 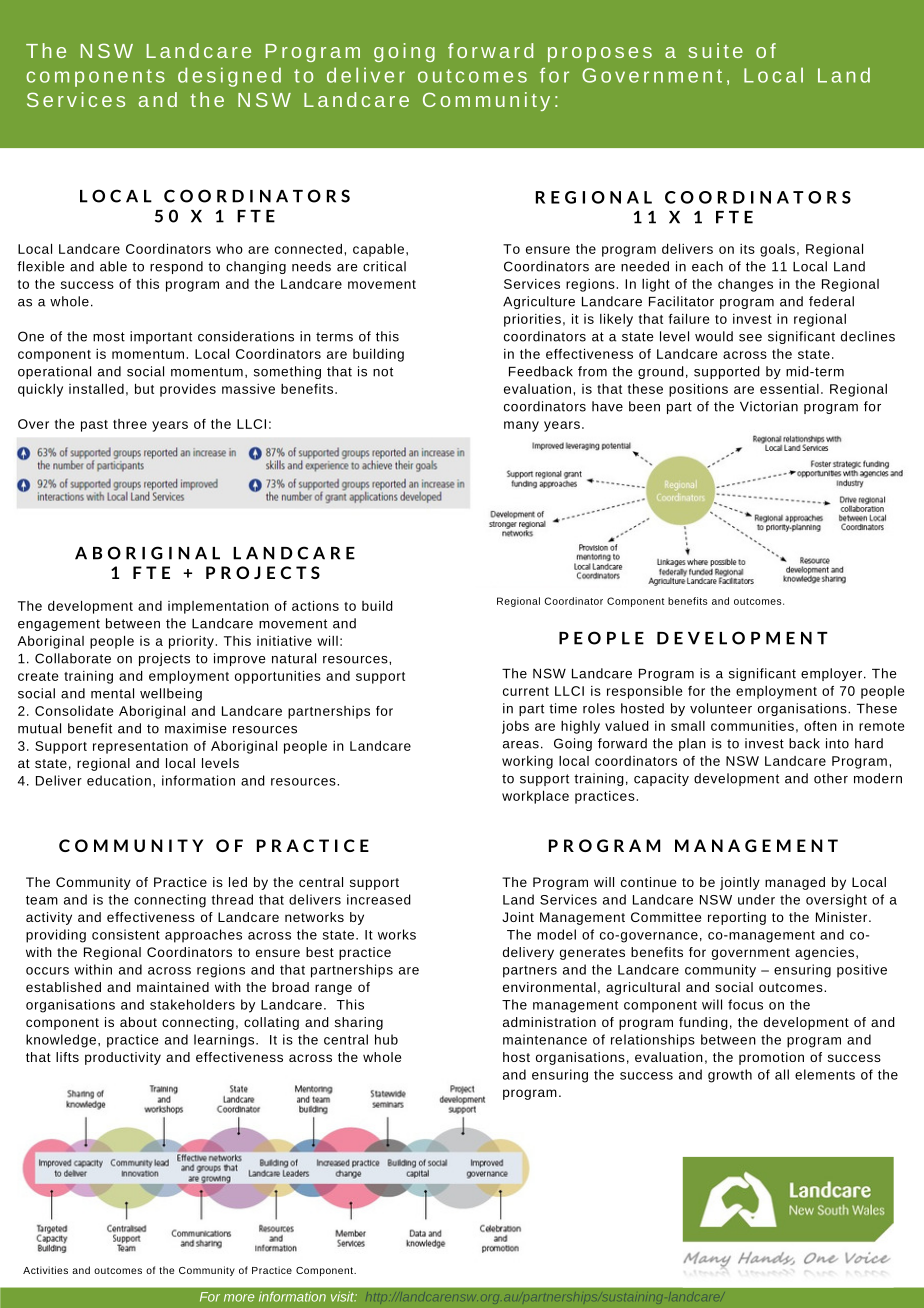 What do you see at coordinates (176, 267) in the screenshot?
I see `respond` at bounding box center [176, 267].
